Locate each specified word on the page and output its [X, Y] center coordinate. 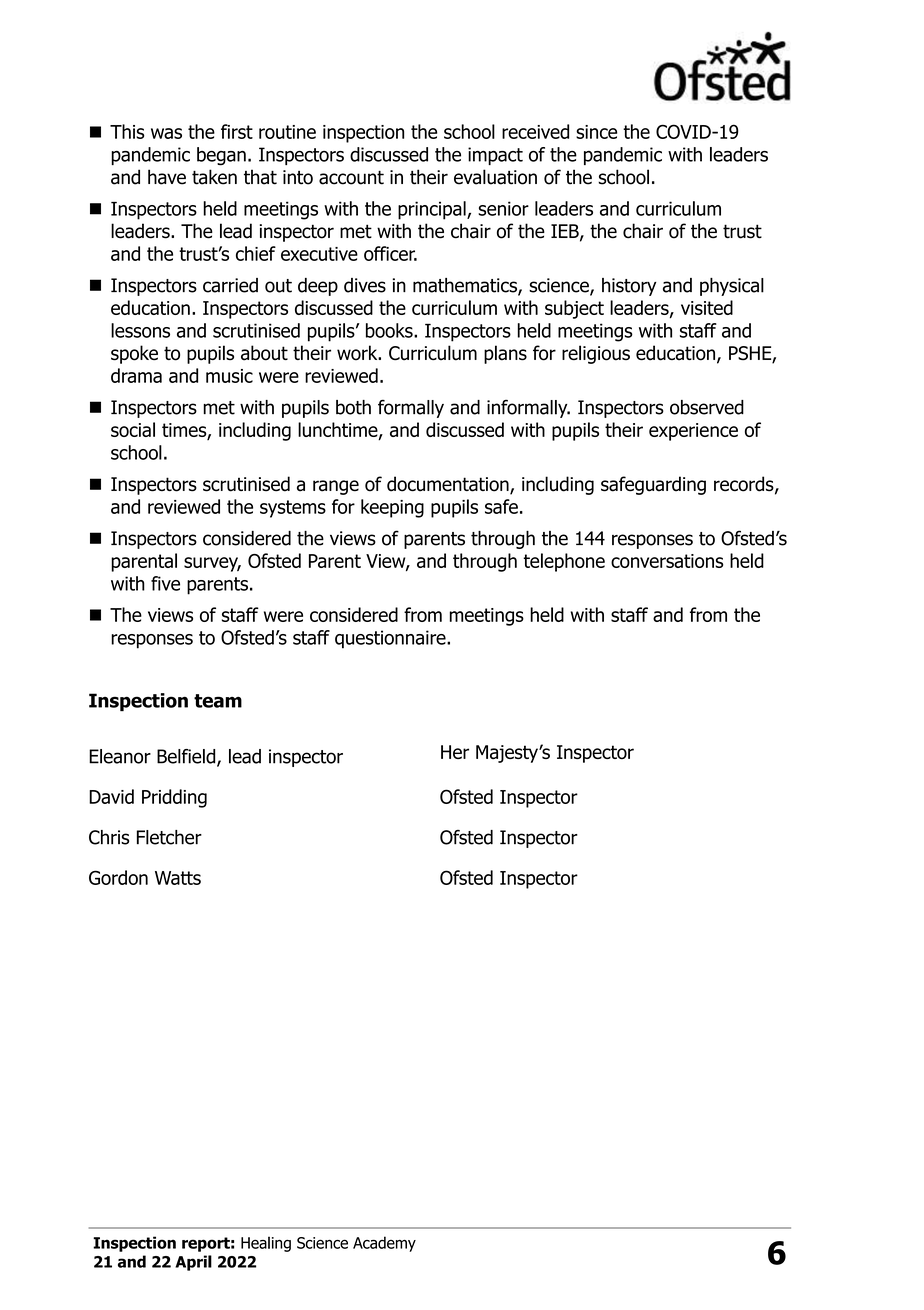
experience [693, 432]
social [133, 429]
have [167, 177]
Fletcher [169, 837]
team [218, 701]
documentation [449, 485]
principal [433, 210]
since [596, 132]
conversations [667, 561]
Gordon [118, 877]
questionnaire [391, 639]
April [193, 1263]
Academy [384, 1244]
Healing [266, 1244]
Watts [178, 878]
